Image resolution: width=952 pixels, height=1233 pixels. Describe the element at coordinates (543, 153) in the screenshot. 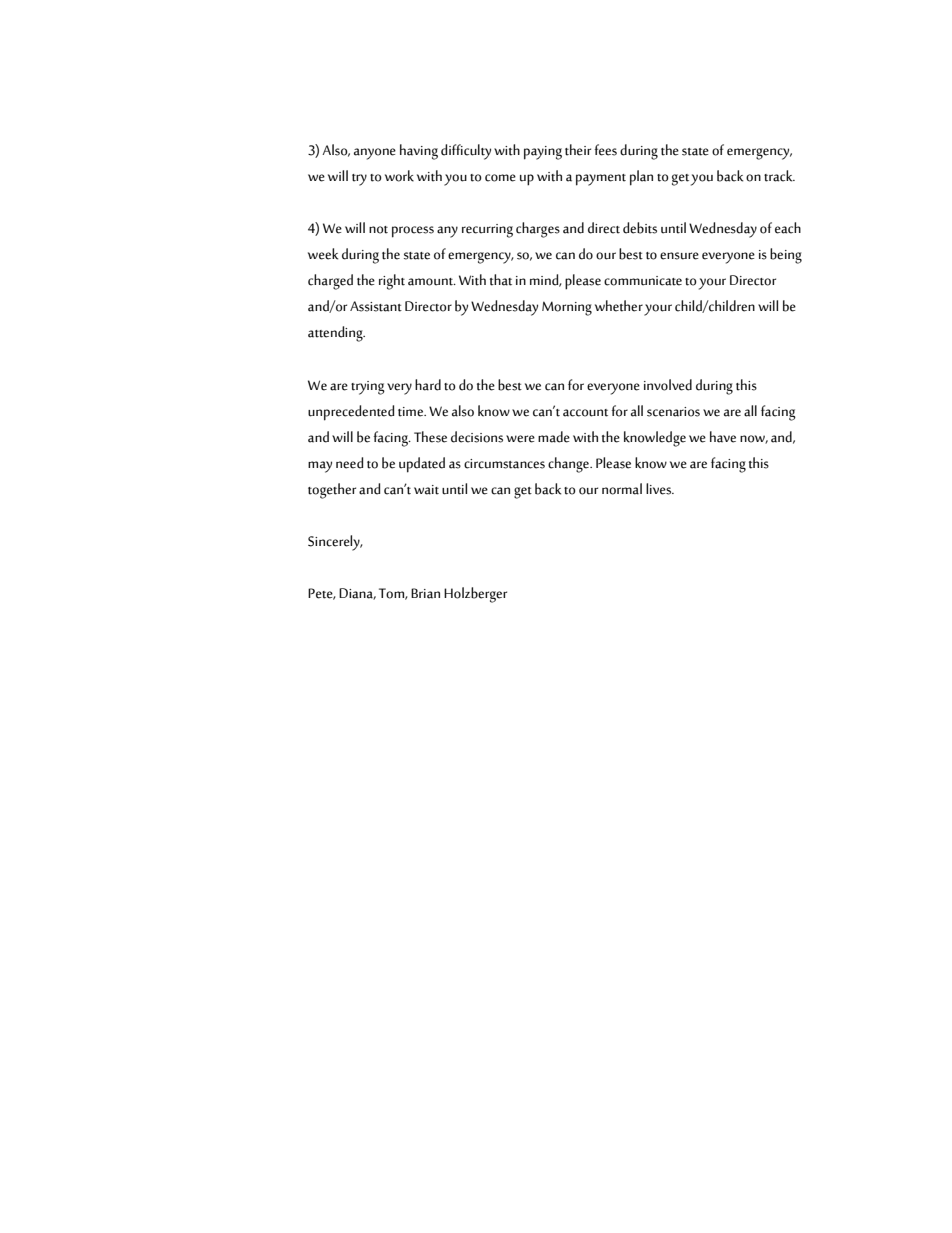

I see `paying` at that location.
